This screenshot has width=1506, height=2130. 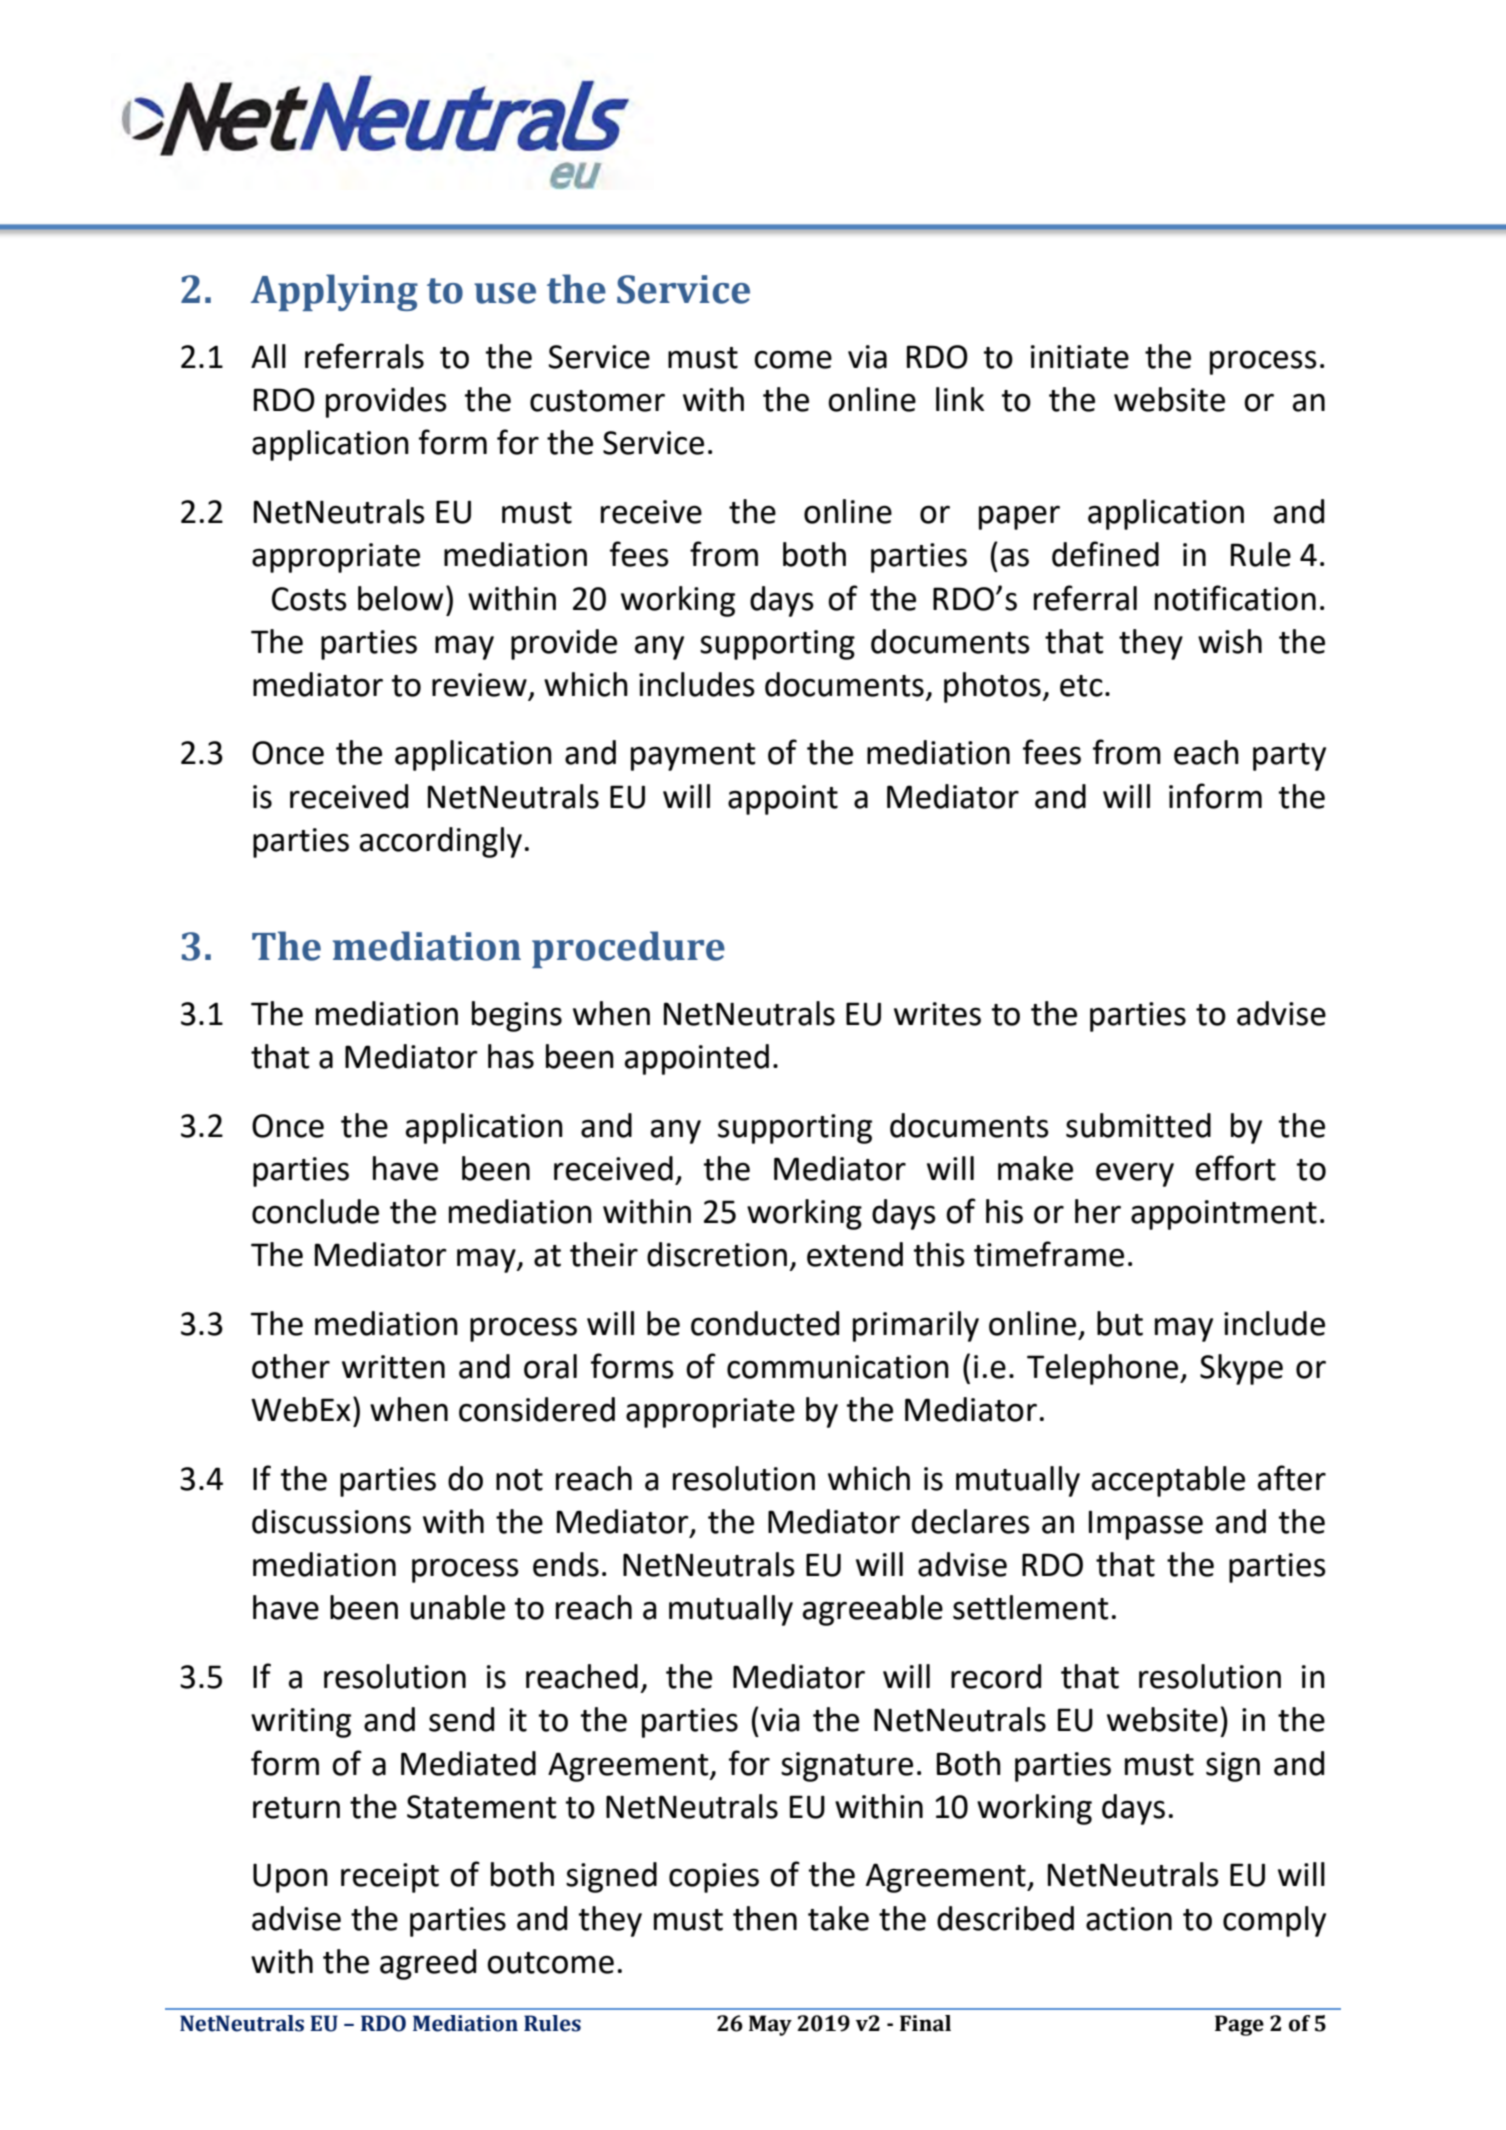 What do you see at coordinates (765, 1918) in the screenshot?
I see `then` at bounding box center [765, 1918].
